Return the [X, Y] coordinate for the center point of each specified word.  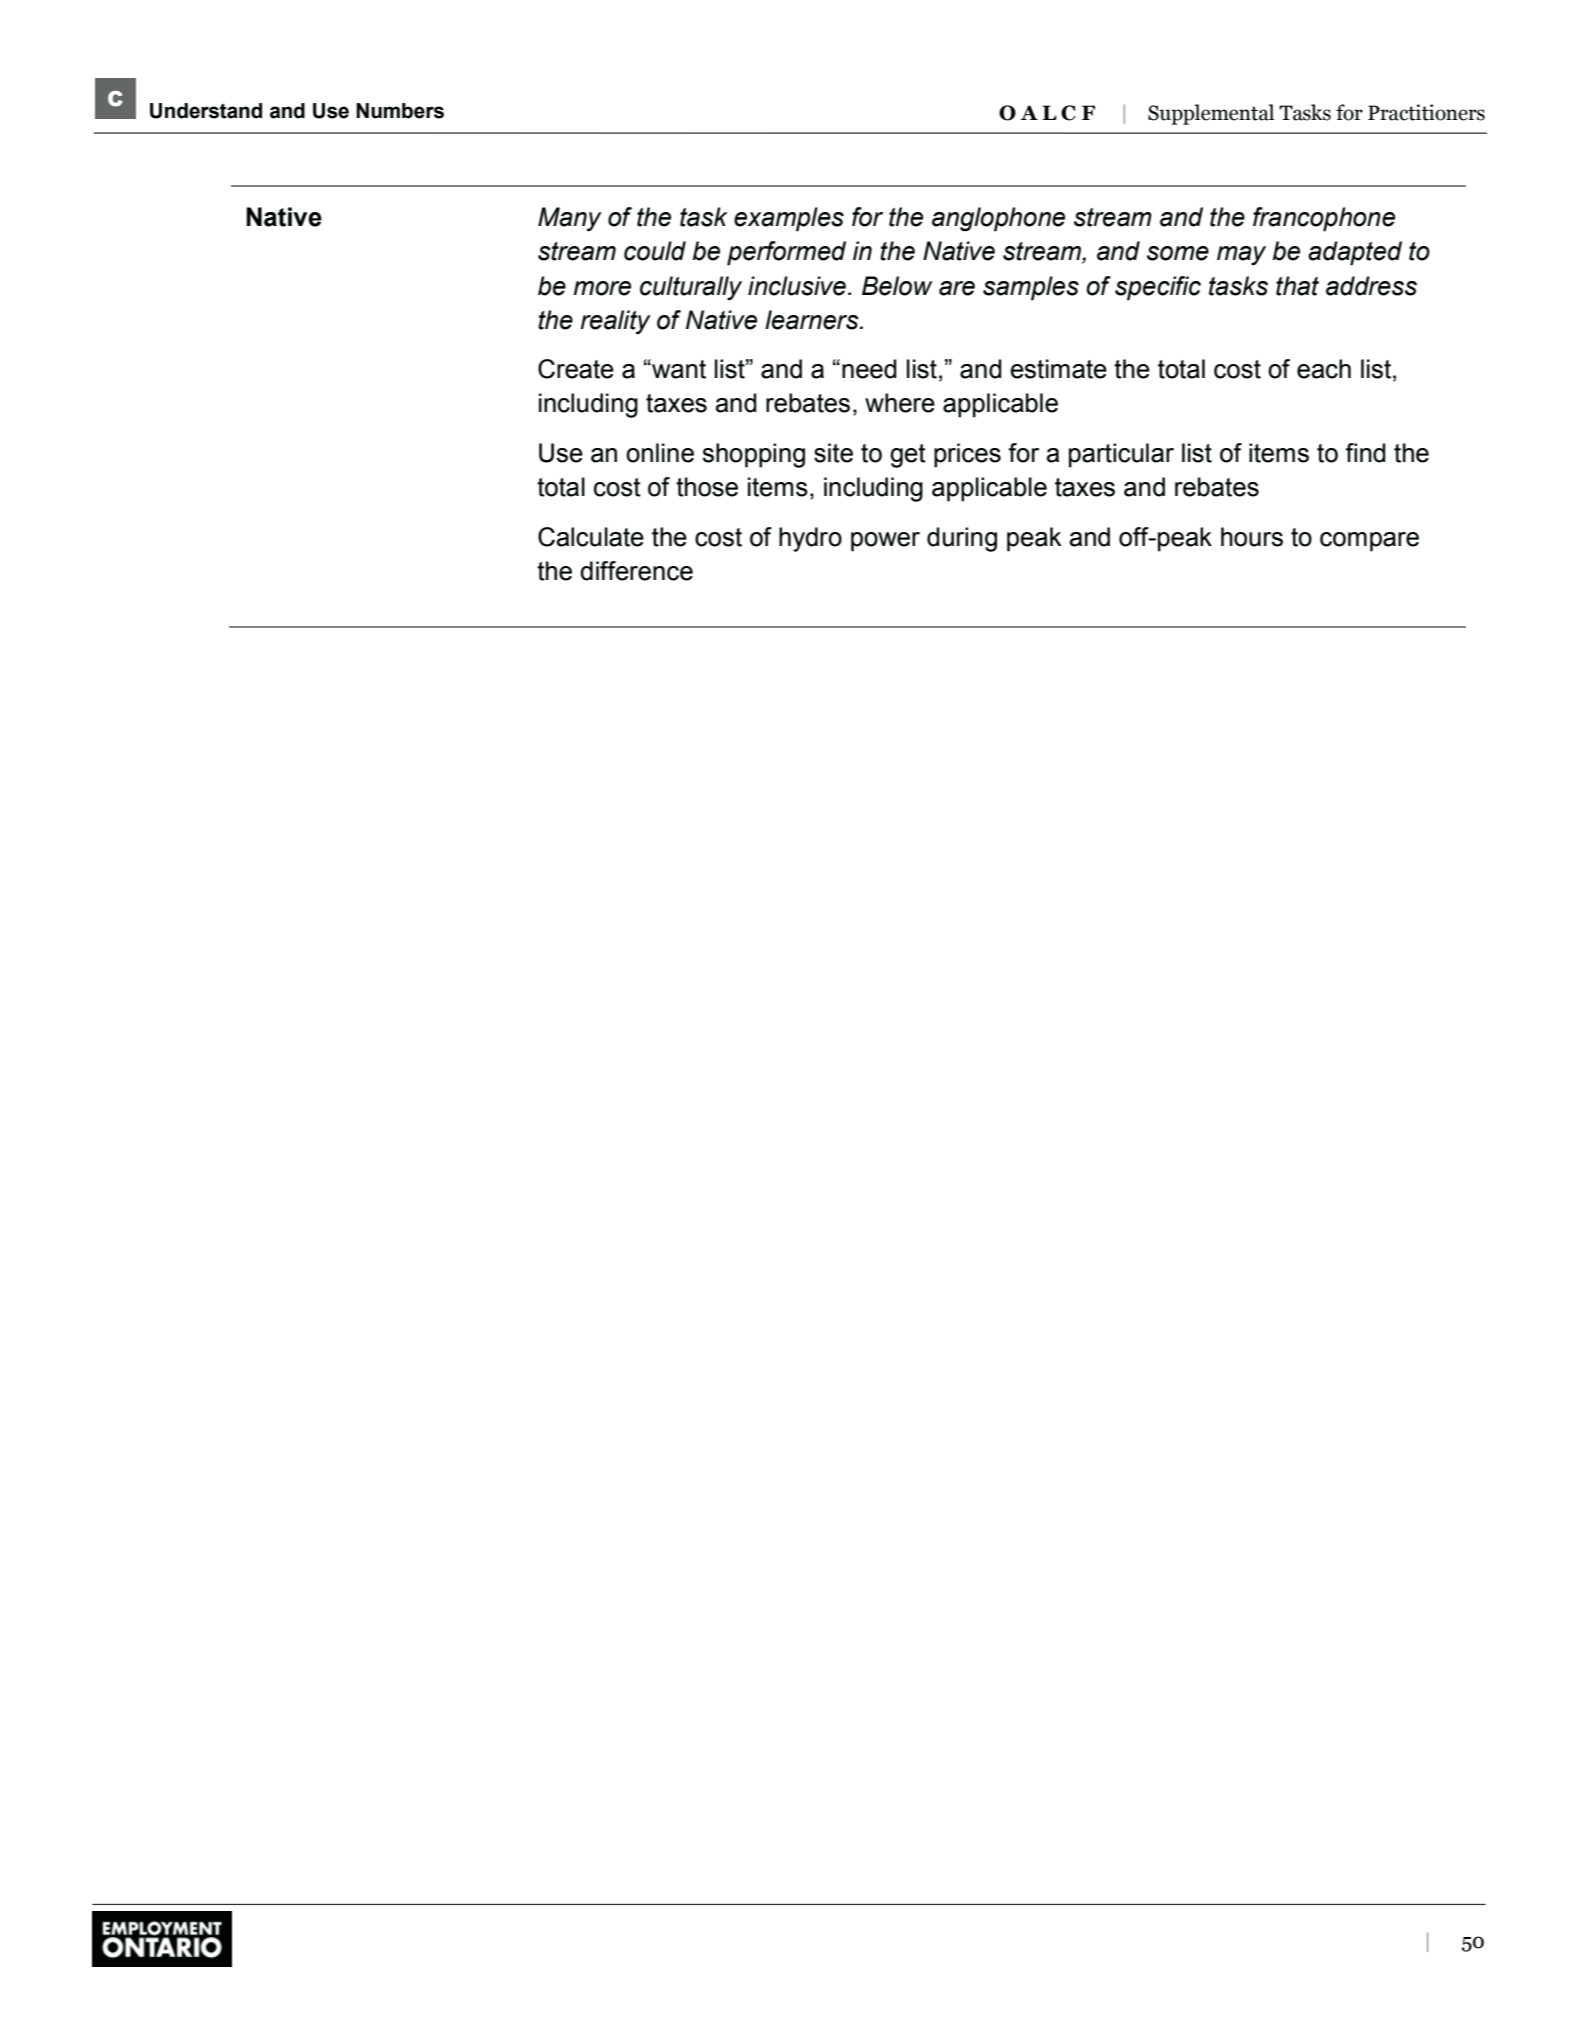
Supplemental [1211, 114]
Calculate [591, 537]
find [1365, 453]
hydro [810, 539]
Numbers [400, 111]
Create [576, 369]
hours [1252, 537]
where [900, 403]
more [602, 288]
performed [786, 253]
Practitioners [1426, 112]
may [1241, 256]
